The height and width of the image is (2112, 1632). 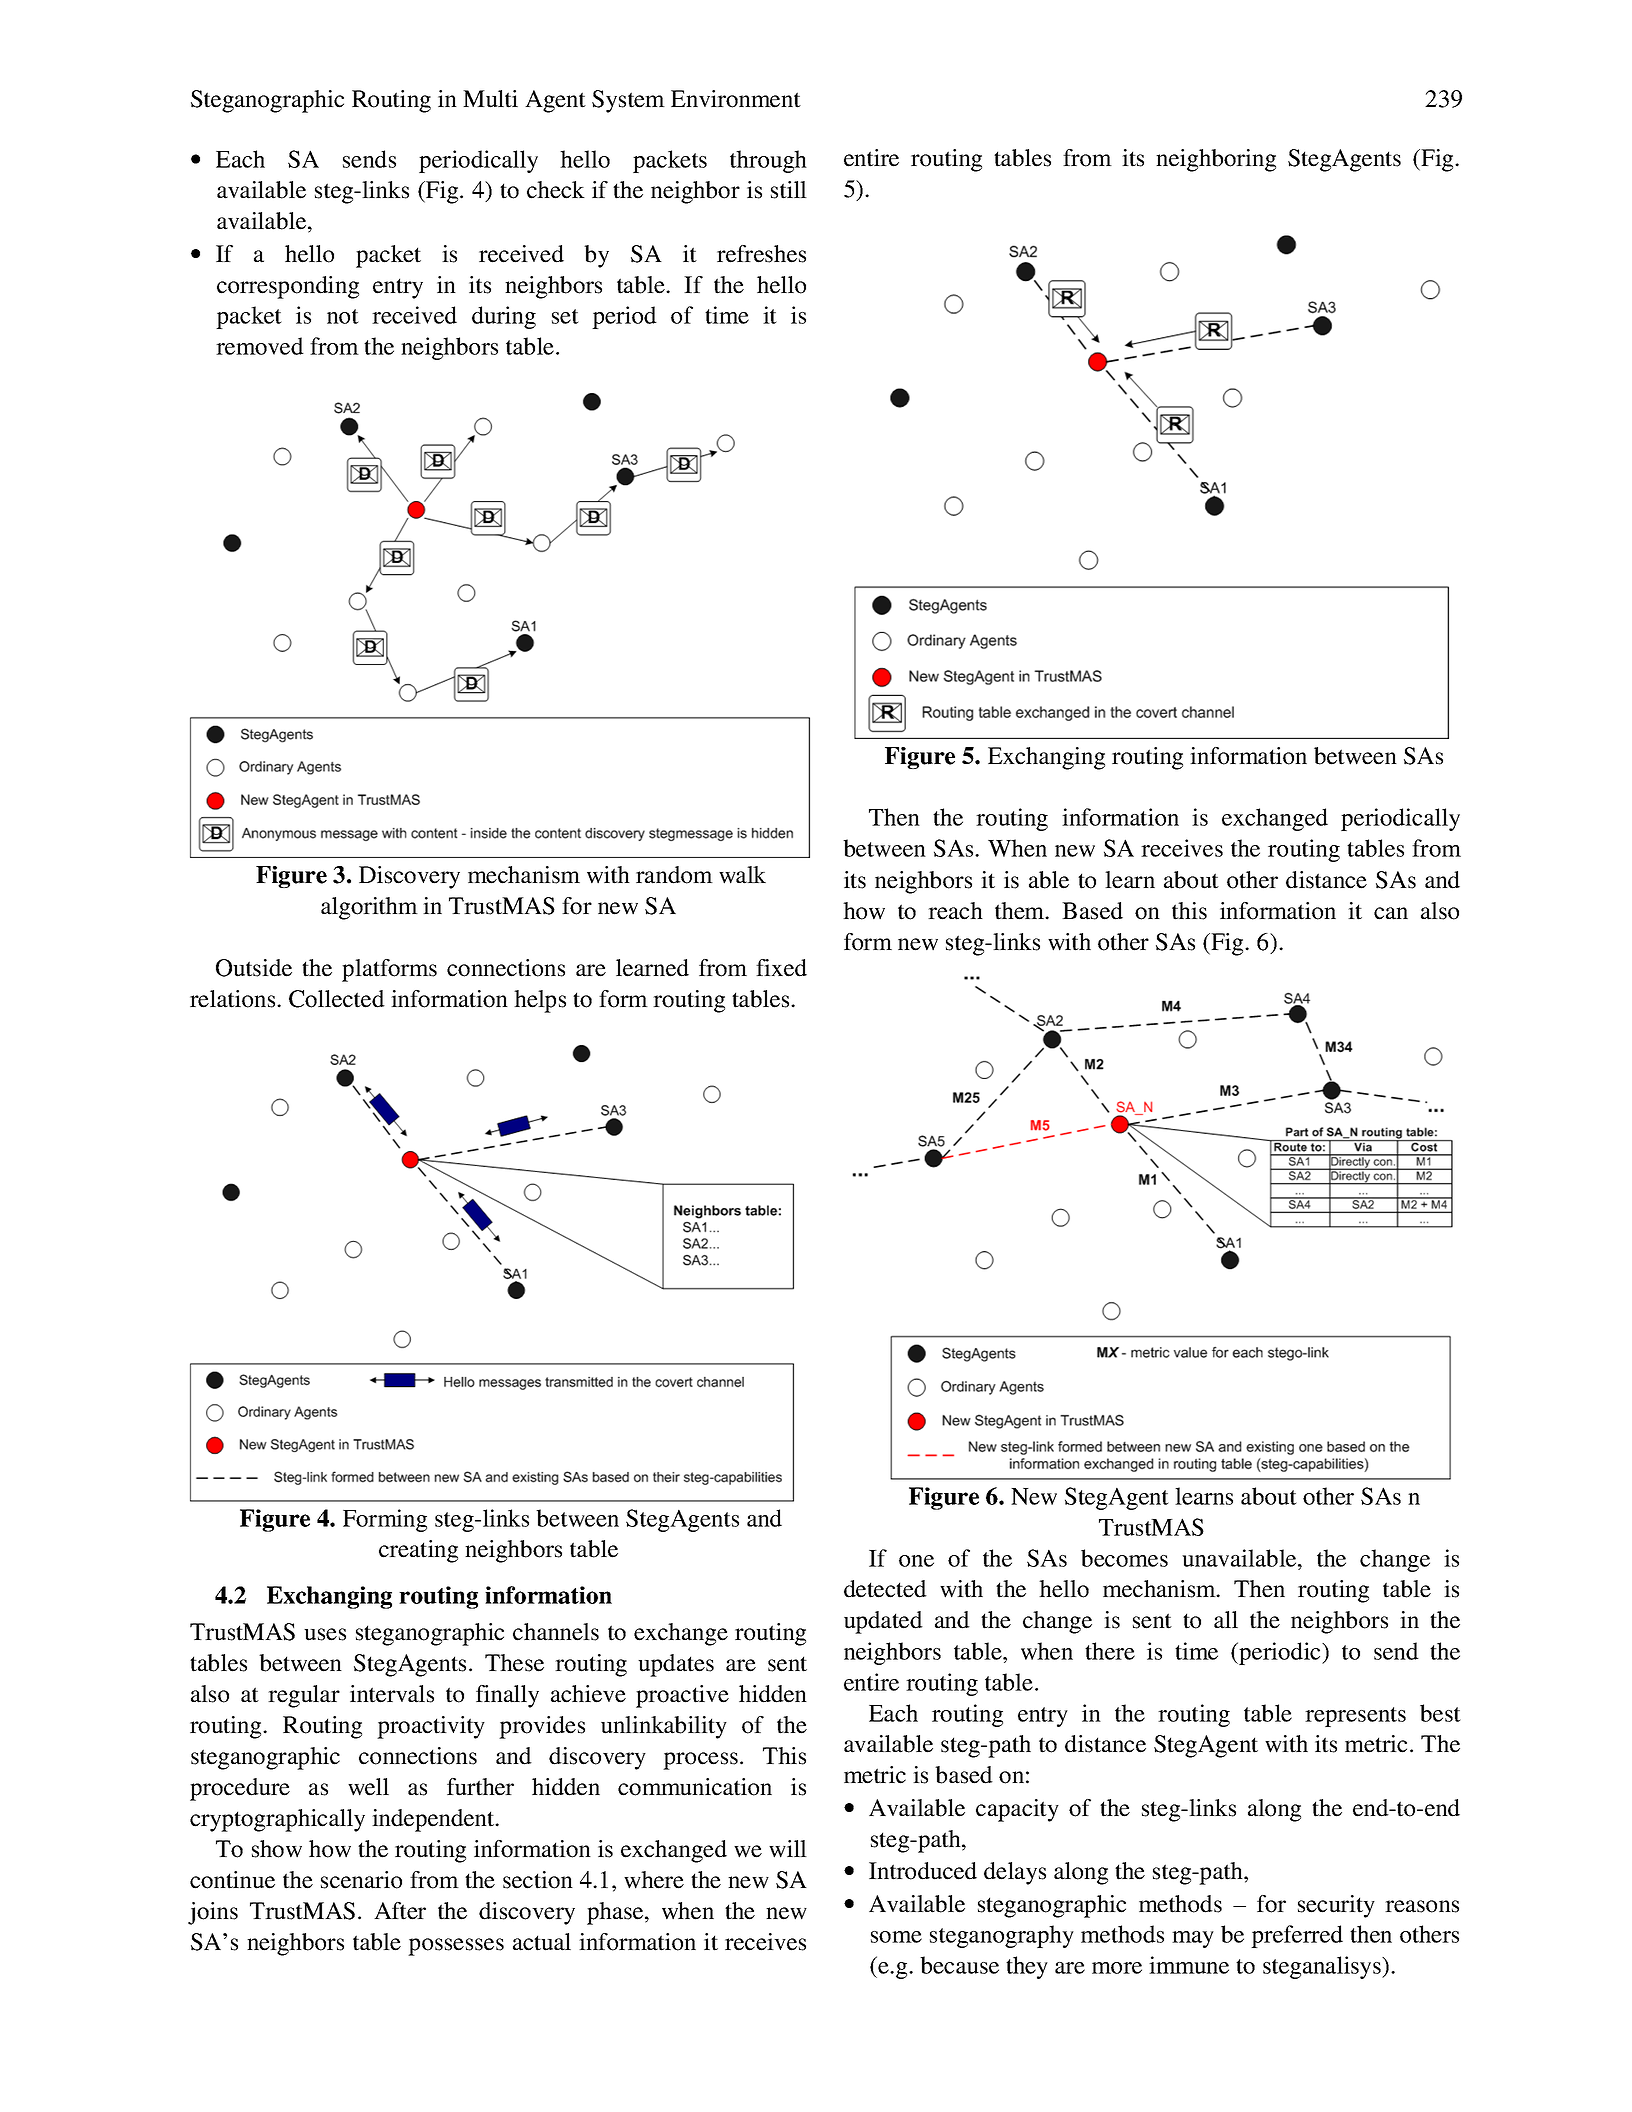 I want to click on Collected, so click(x=337, y=999).
